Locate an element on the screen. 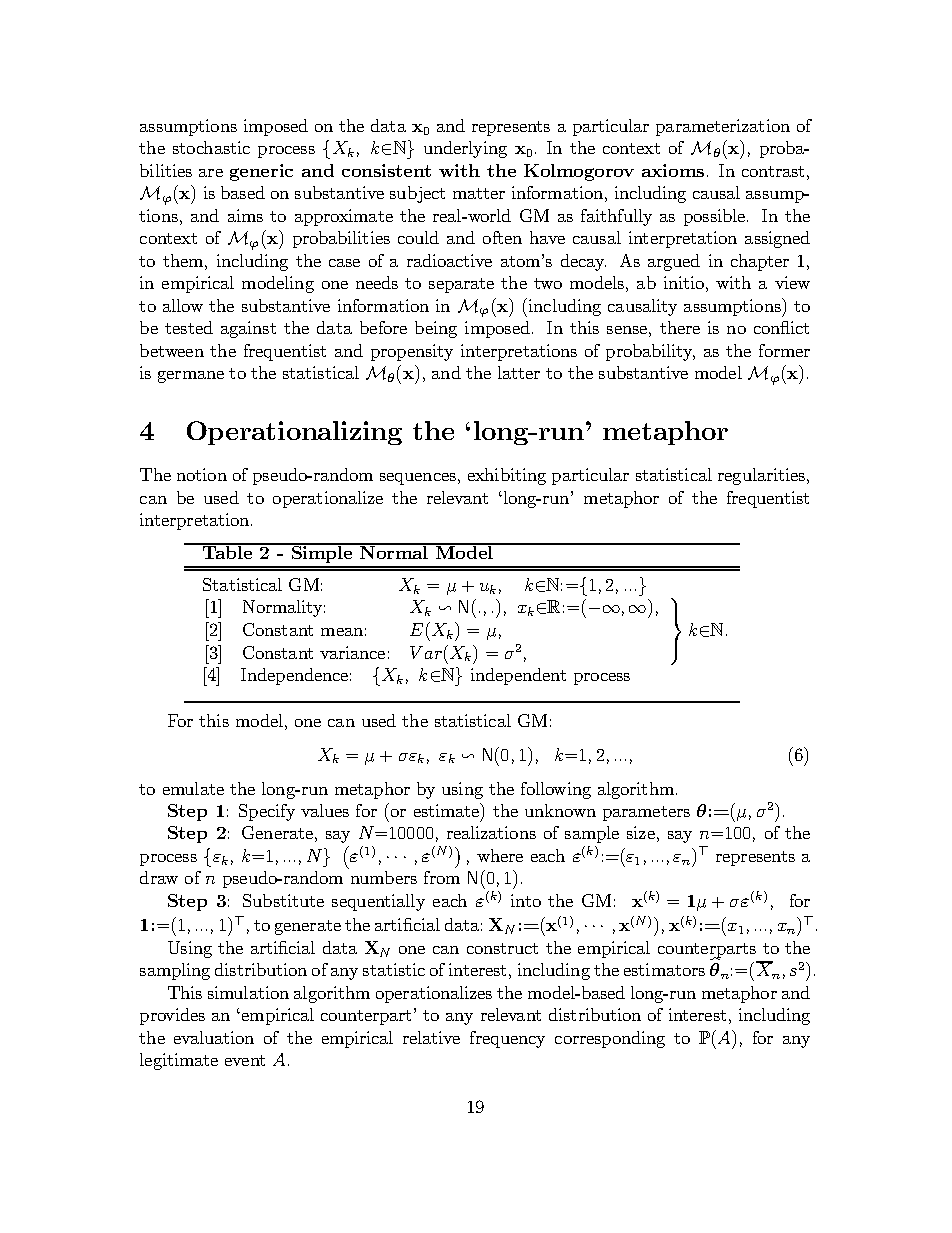 This screenshot has height=1233, width=952. germane is located at coordinates (191, 377).
